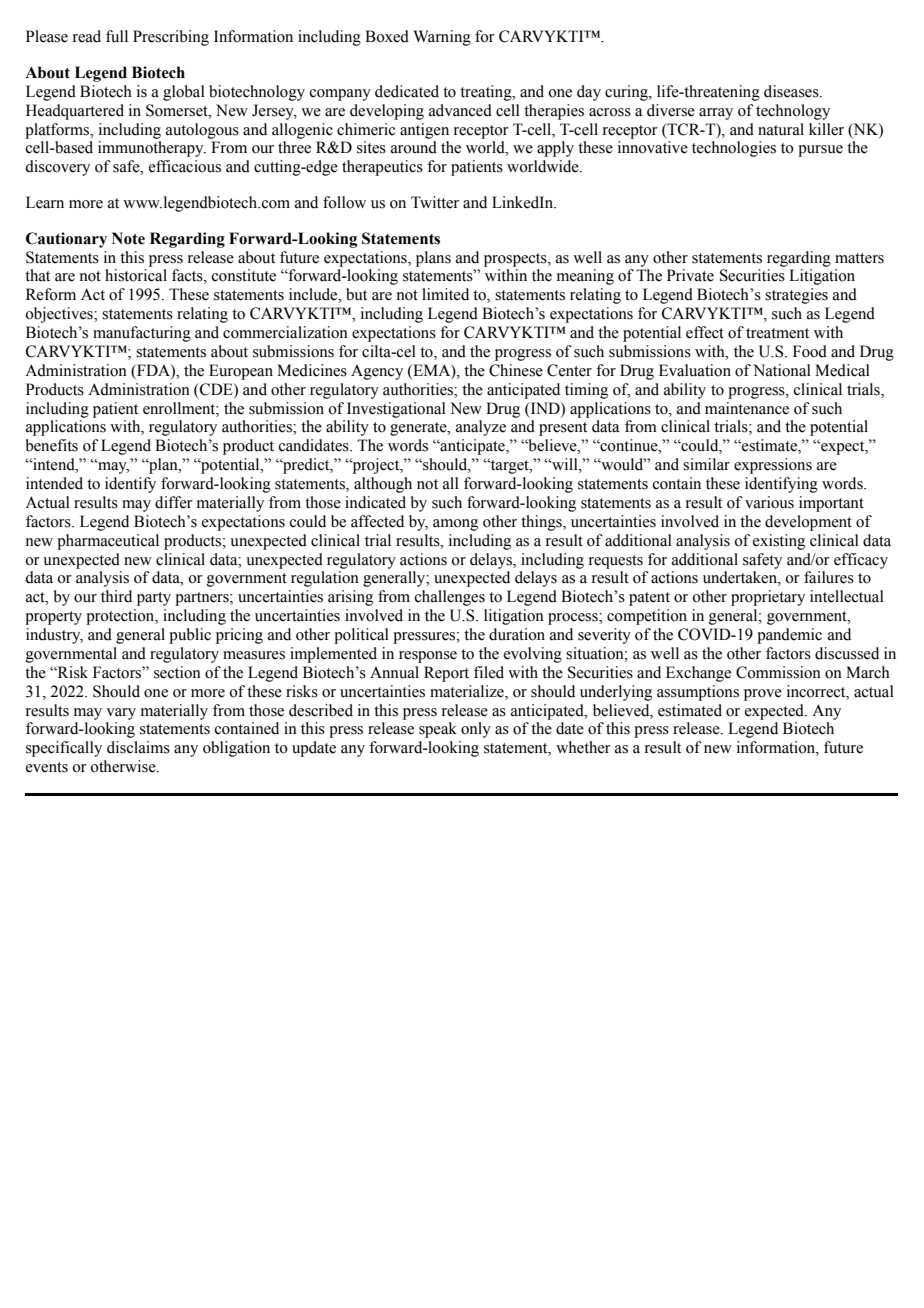 This image has height=1308, width=924. I want to click on prove, so click(763, 695).
